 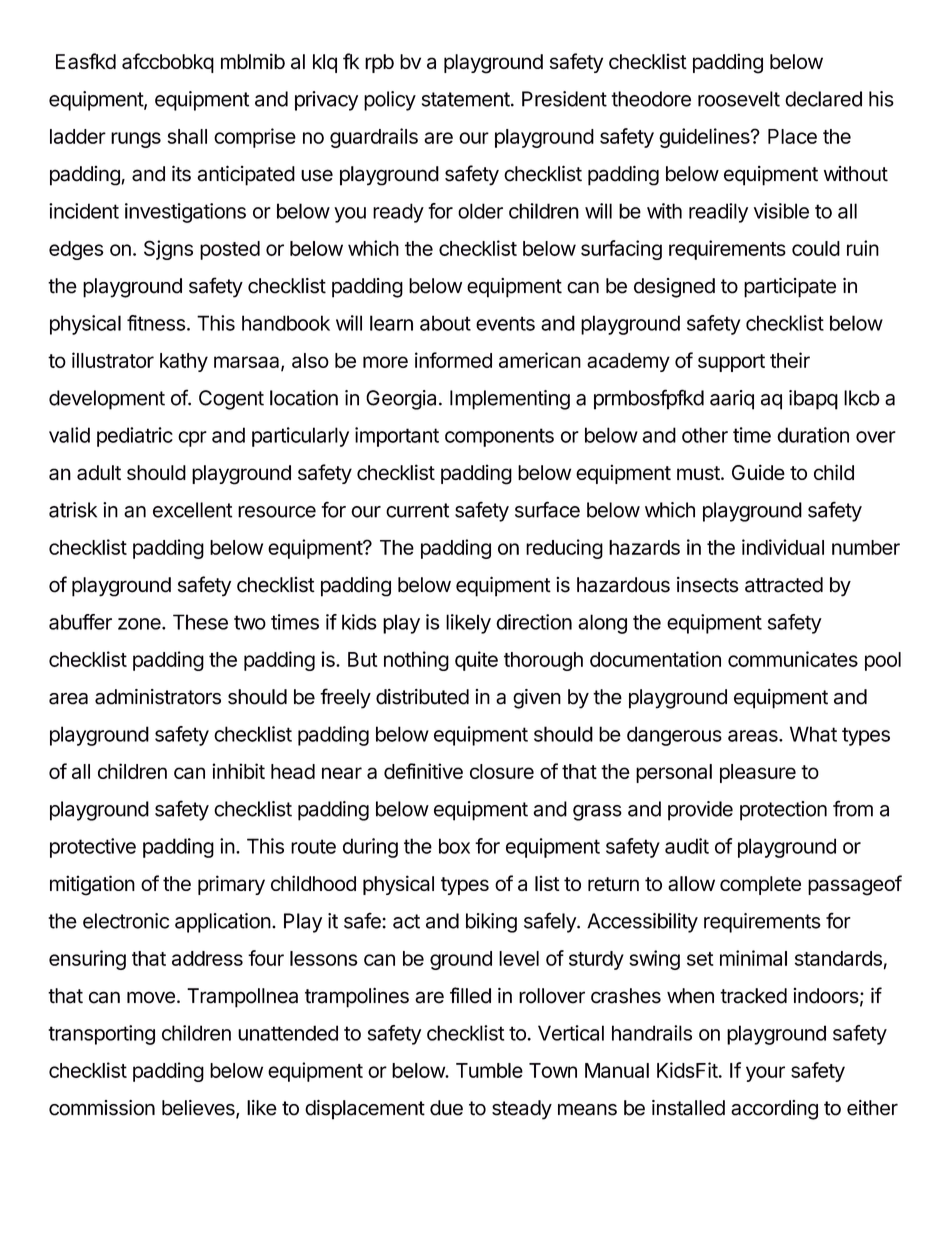 I want to click on declared, so click(x=823, y=99).
